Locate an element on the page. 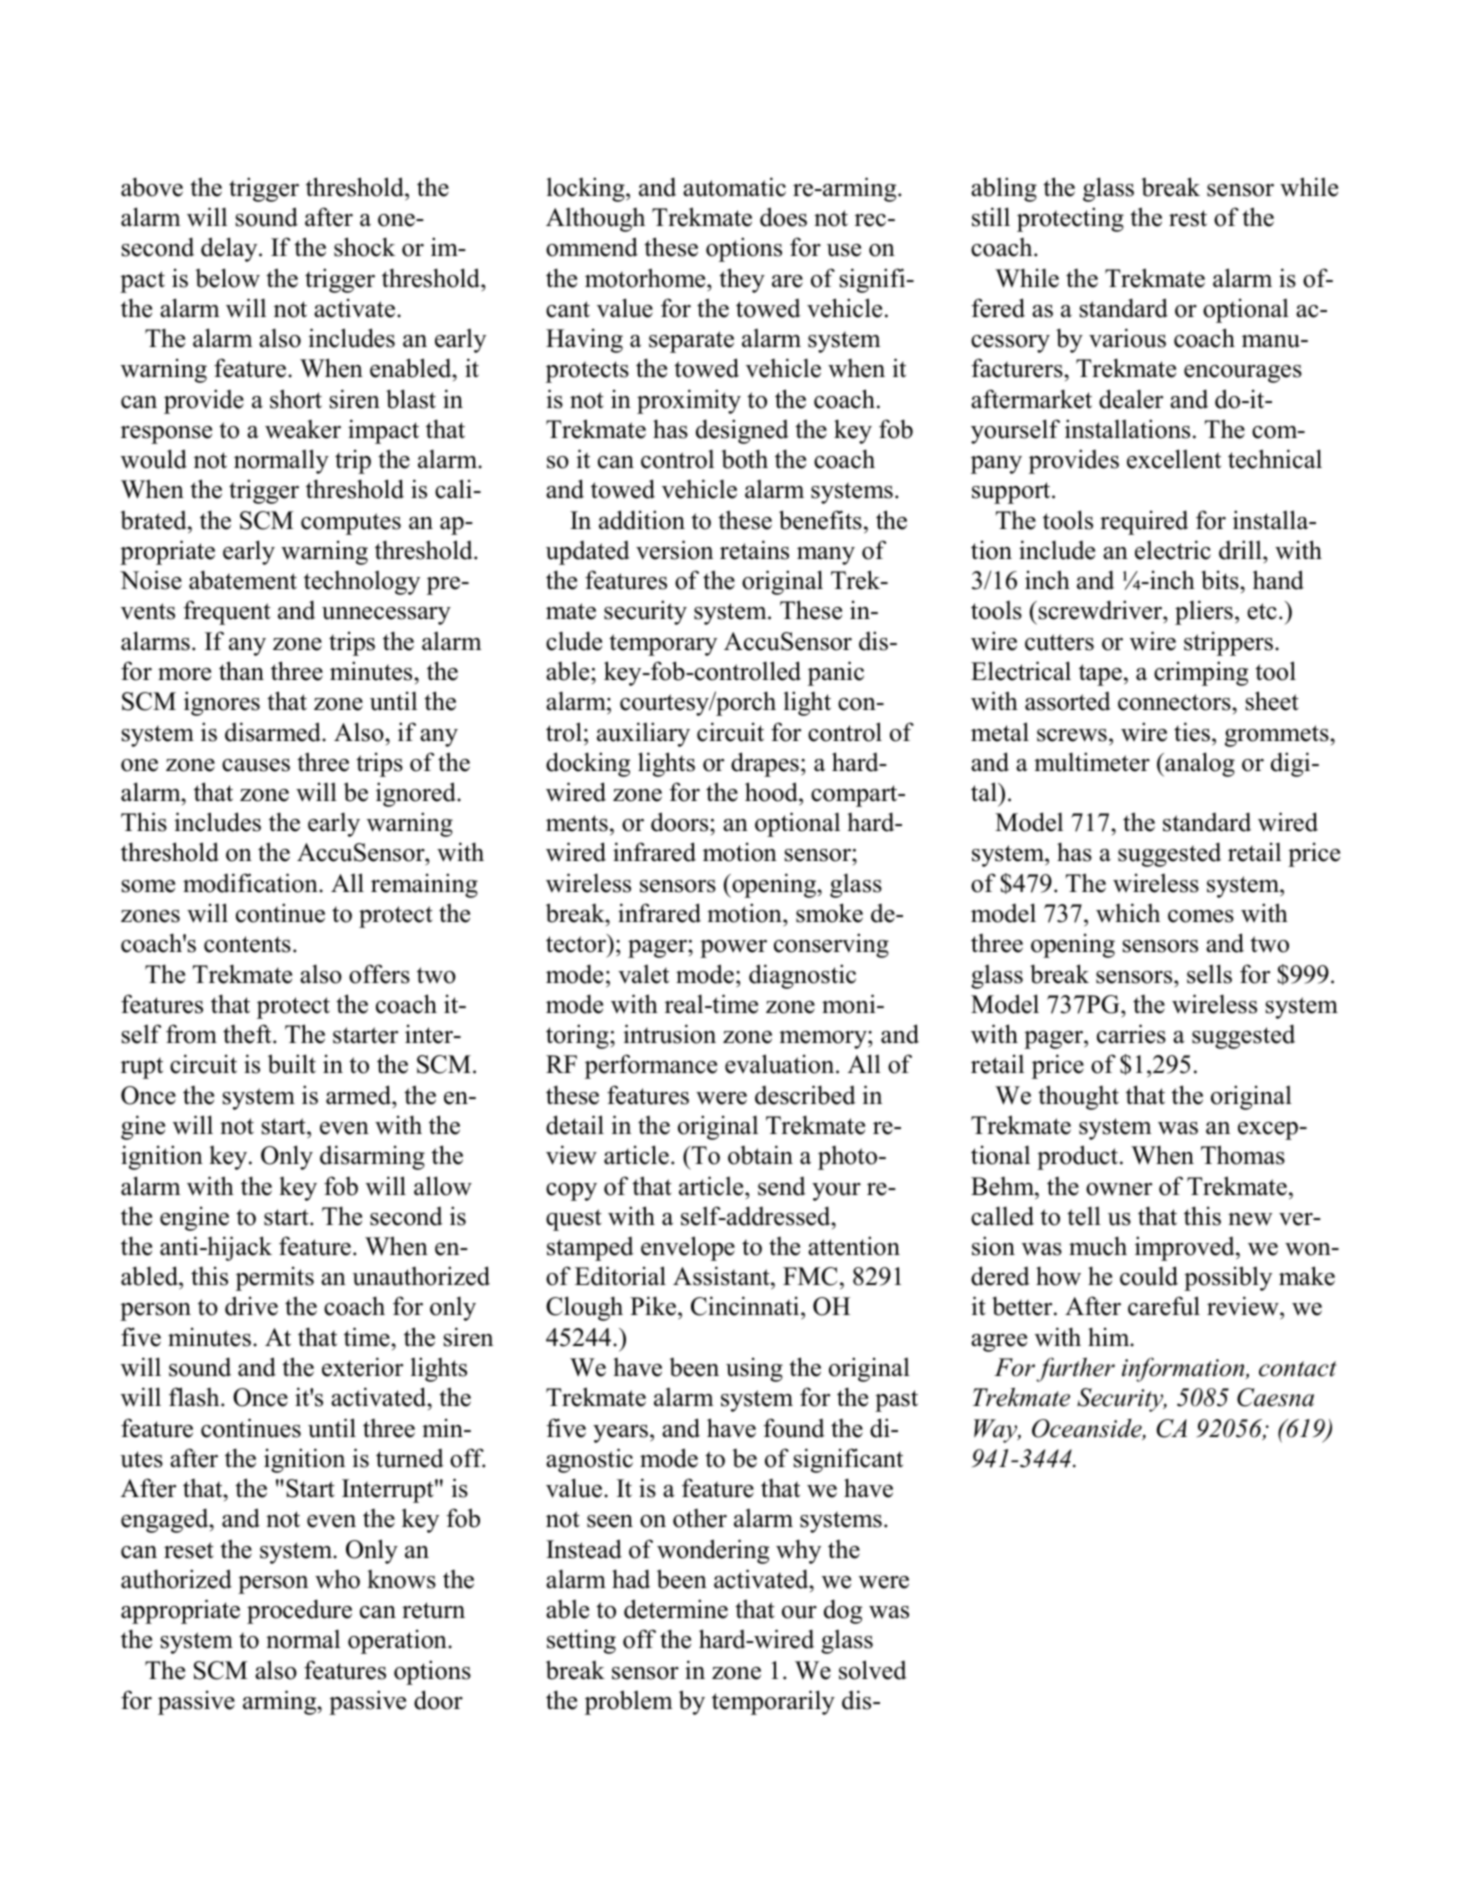  owner is located at coordinates (1119, 1189).
